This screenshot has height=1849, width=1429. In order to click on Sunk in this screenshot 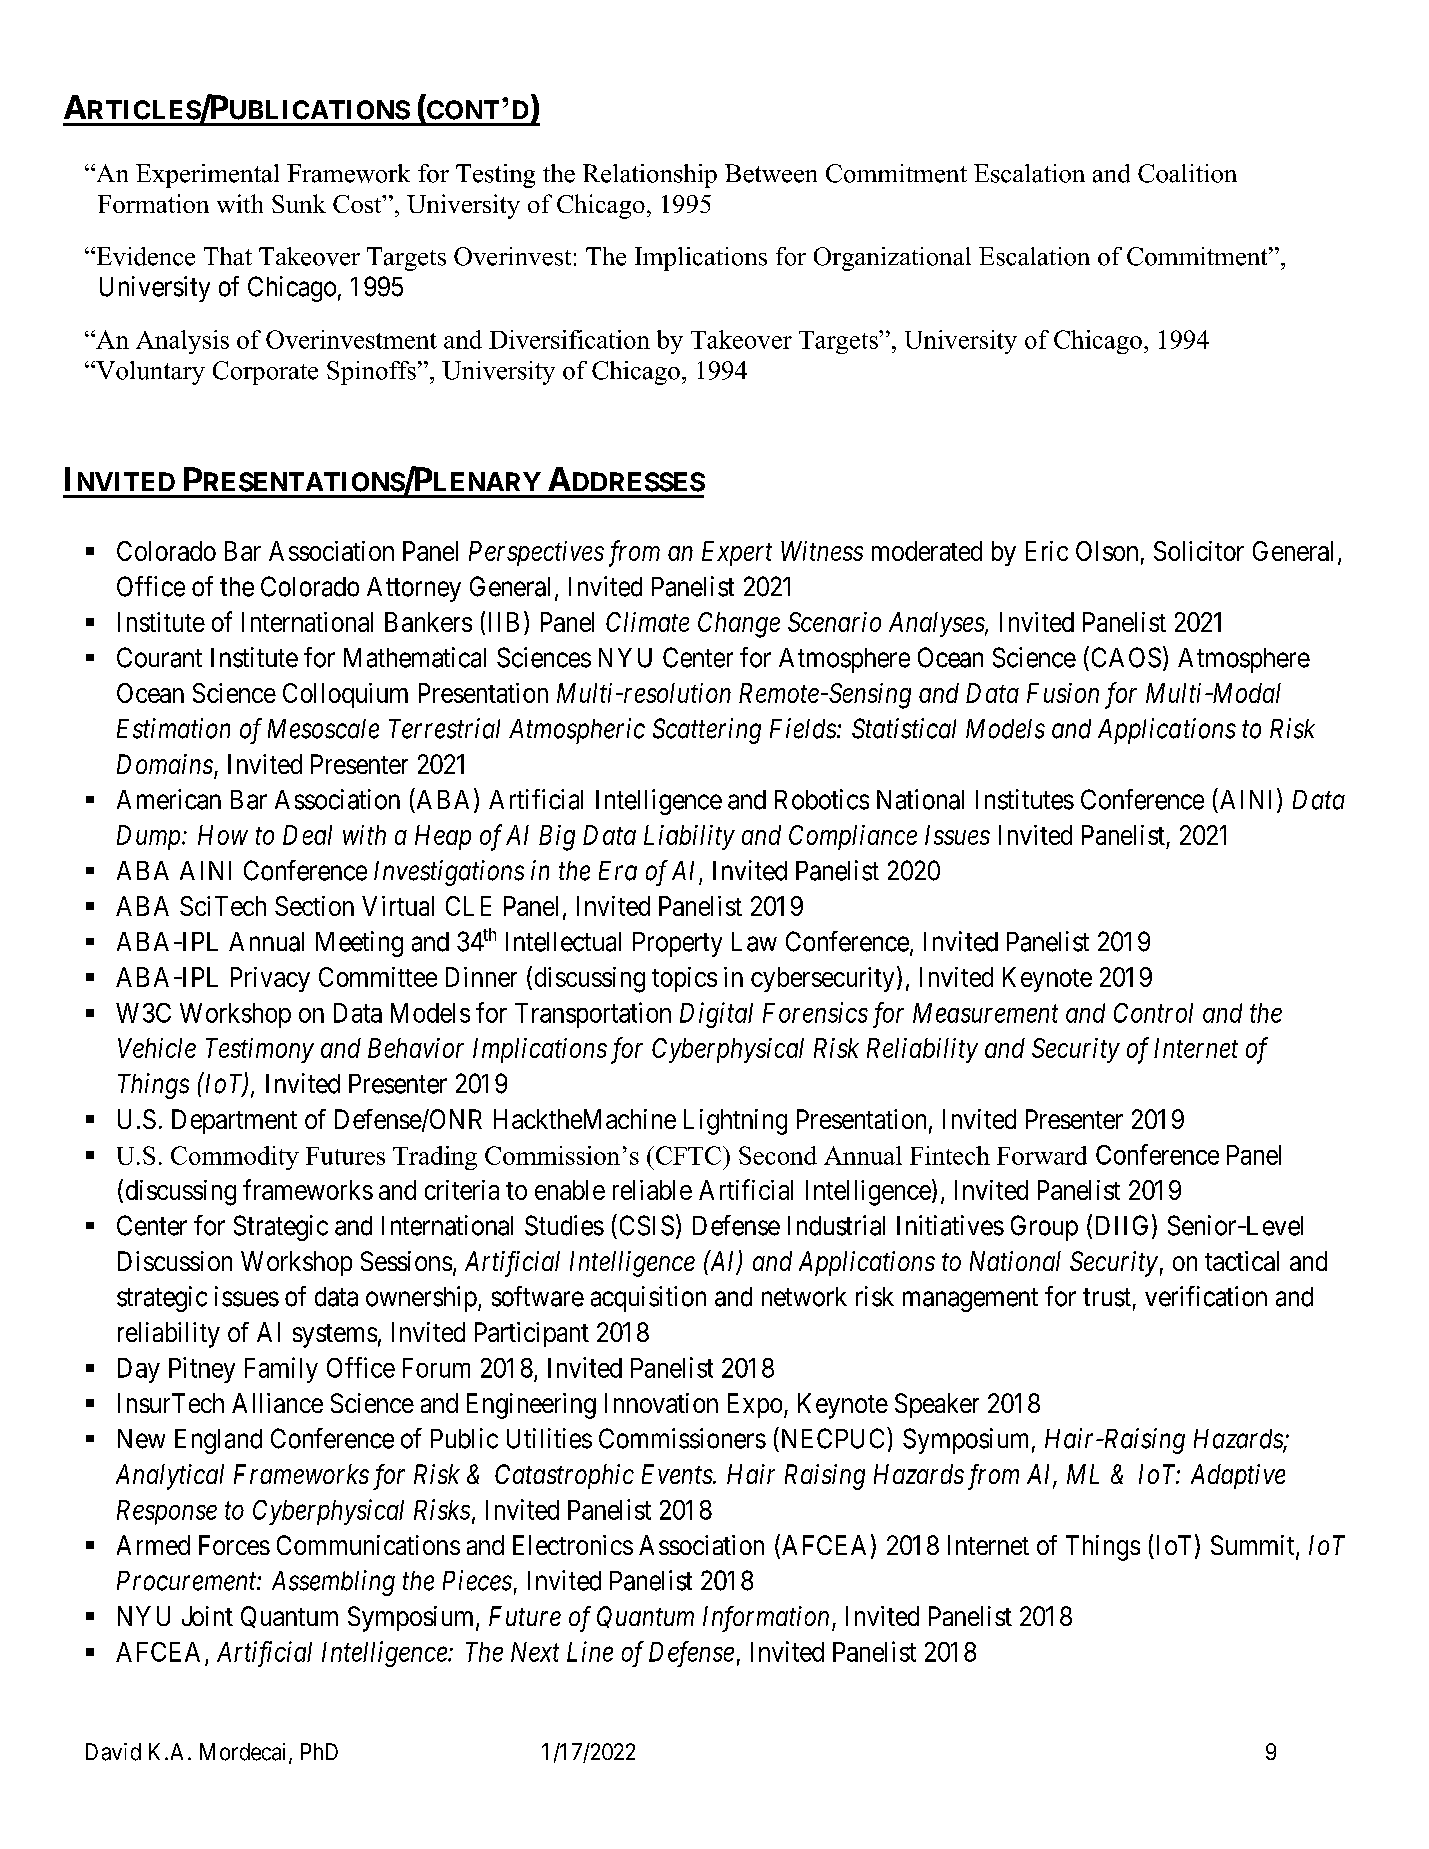, I will do `click(299, 203)`.
